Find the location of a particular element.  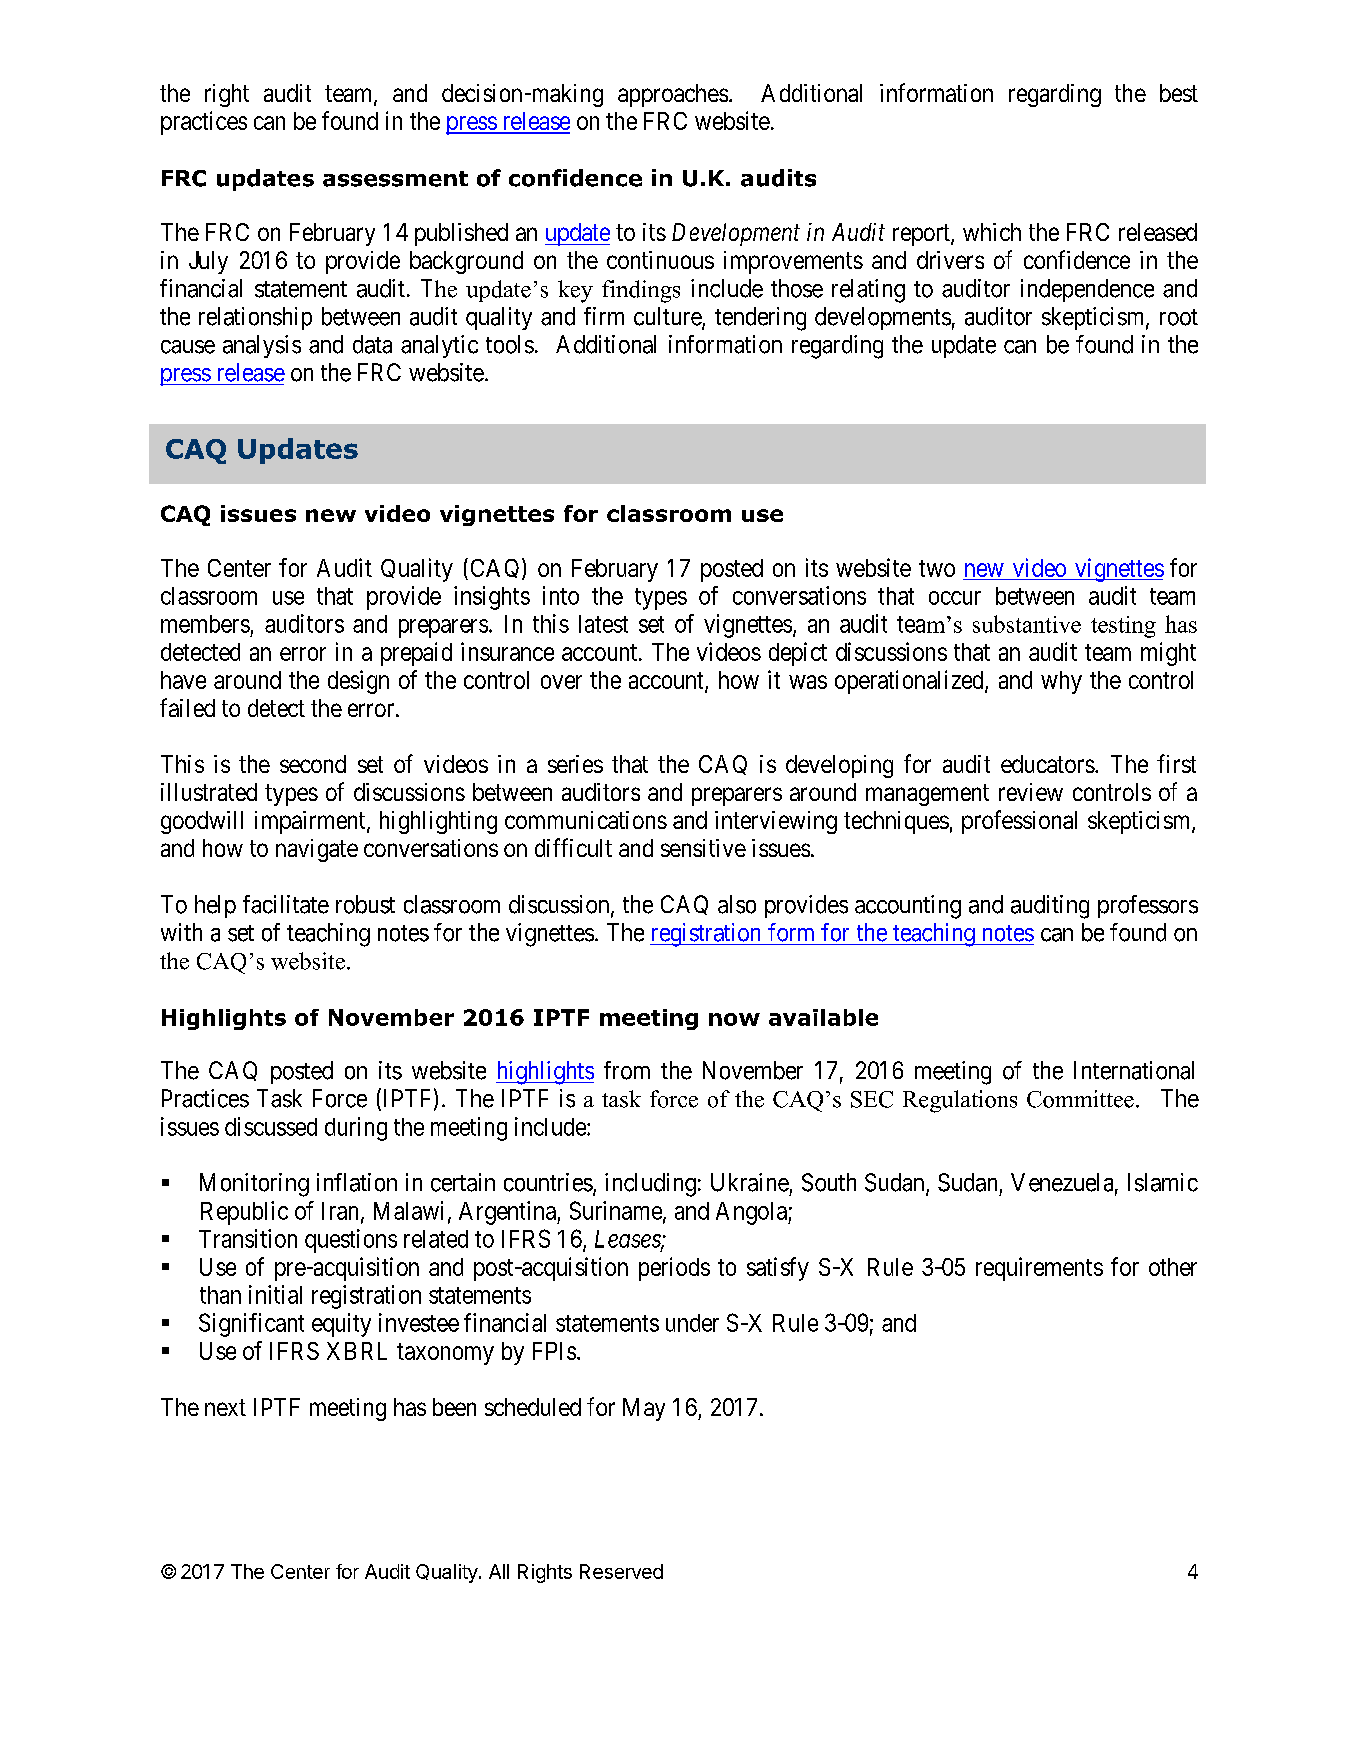

next is located at coordinates (225, 1407).
